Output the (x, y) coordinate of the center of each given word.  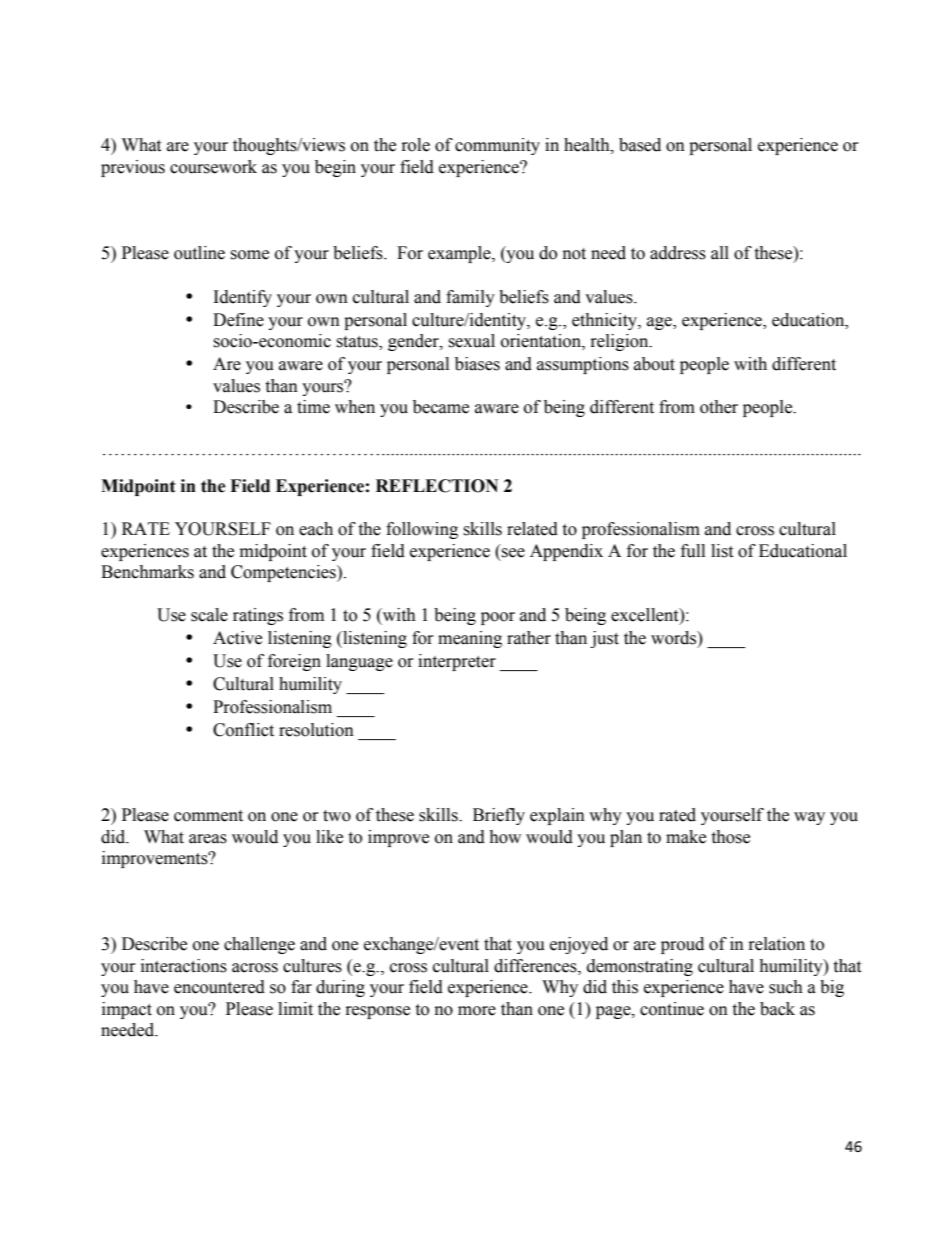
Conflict (243, 730)
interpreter (457, 662)
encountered (219, 987)
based (640, 145)
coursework (213, 167)
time (313, 407)
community (497, 146)
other (719, 407)
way (809, 818)
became (441, 407)
